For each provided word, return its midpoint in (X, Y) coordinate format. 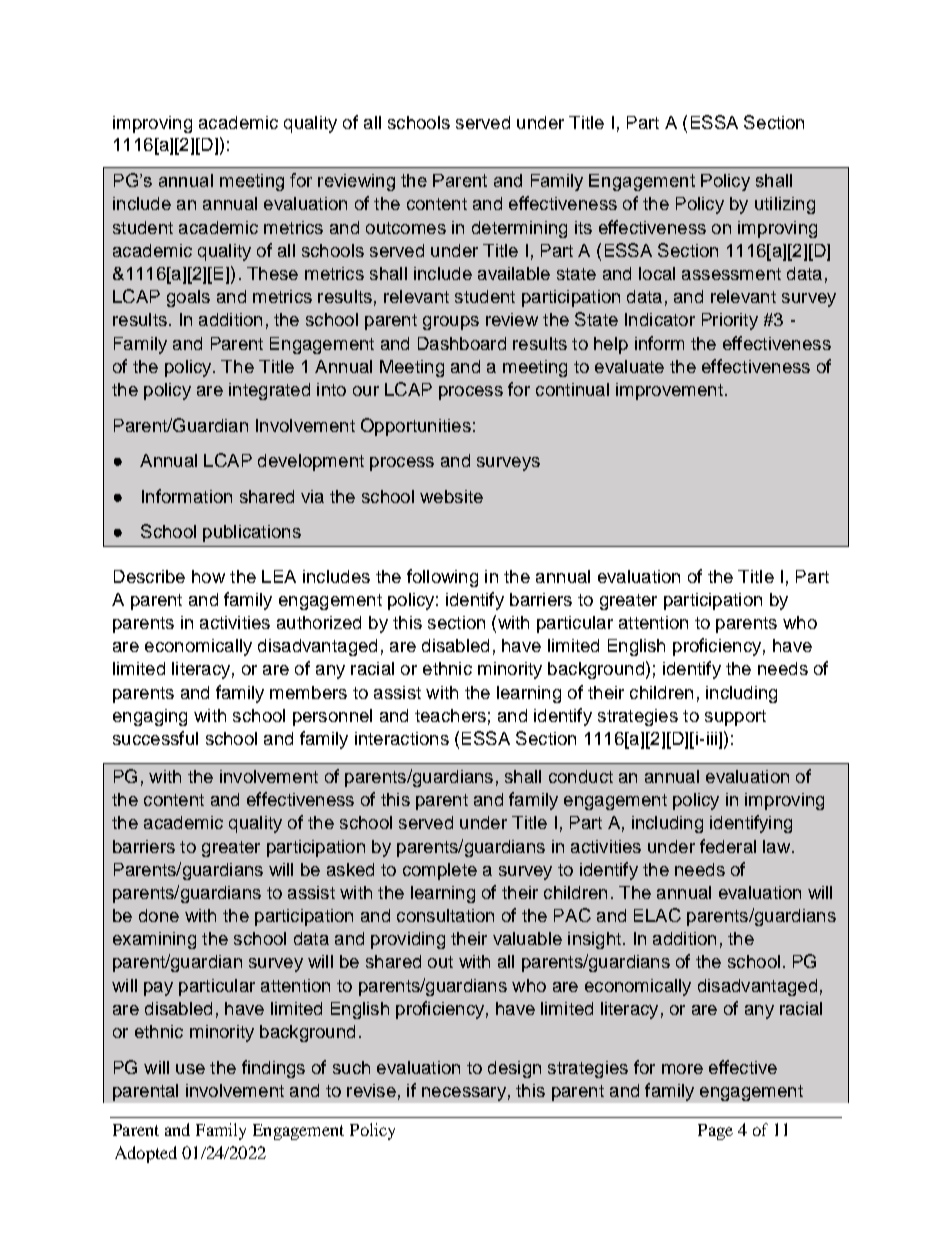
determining (519, 229)
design (514, 1069)
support (735, 718)
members (308, 692)
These (272, 273)
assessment (731, 274)
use (190, 1069)
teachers (450, 715)
